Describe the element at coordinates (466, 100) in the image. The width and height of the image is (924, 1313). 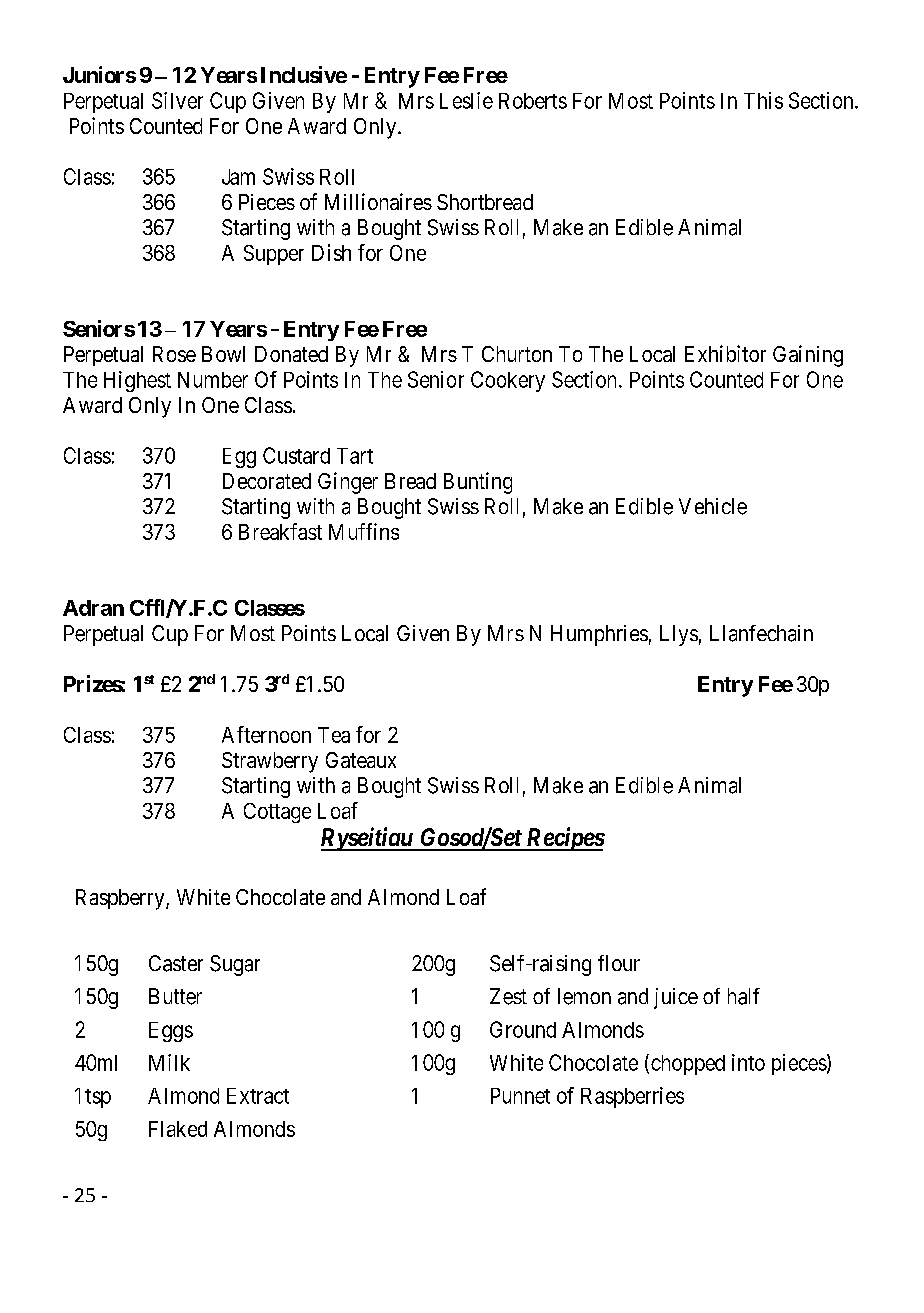
I see `Leslie` at that location.
